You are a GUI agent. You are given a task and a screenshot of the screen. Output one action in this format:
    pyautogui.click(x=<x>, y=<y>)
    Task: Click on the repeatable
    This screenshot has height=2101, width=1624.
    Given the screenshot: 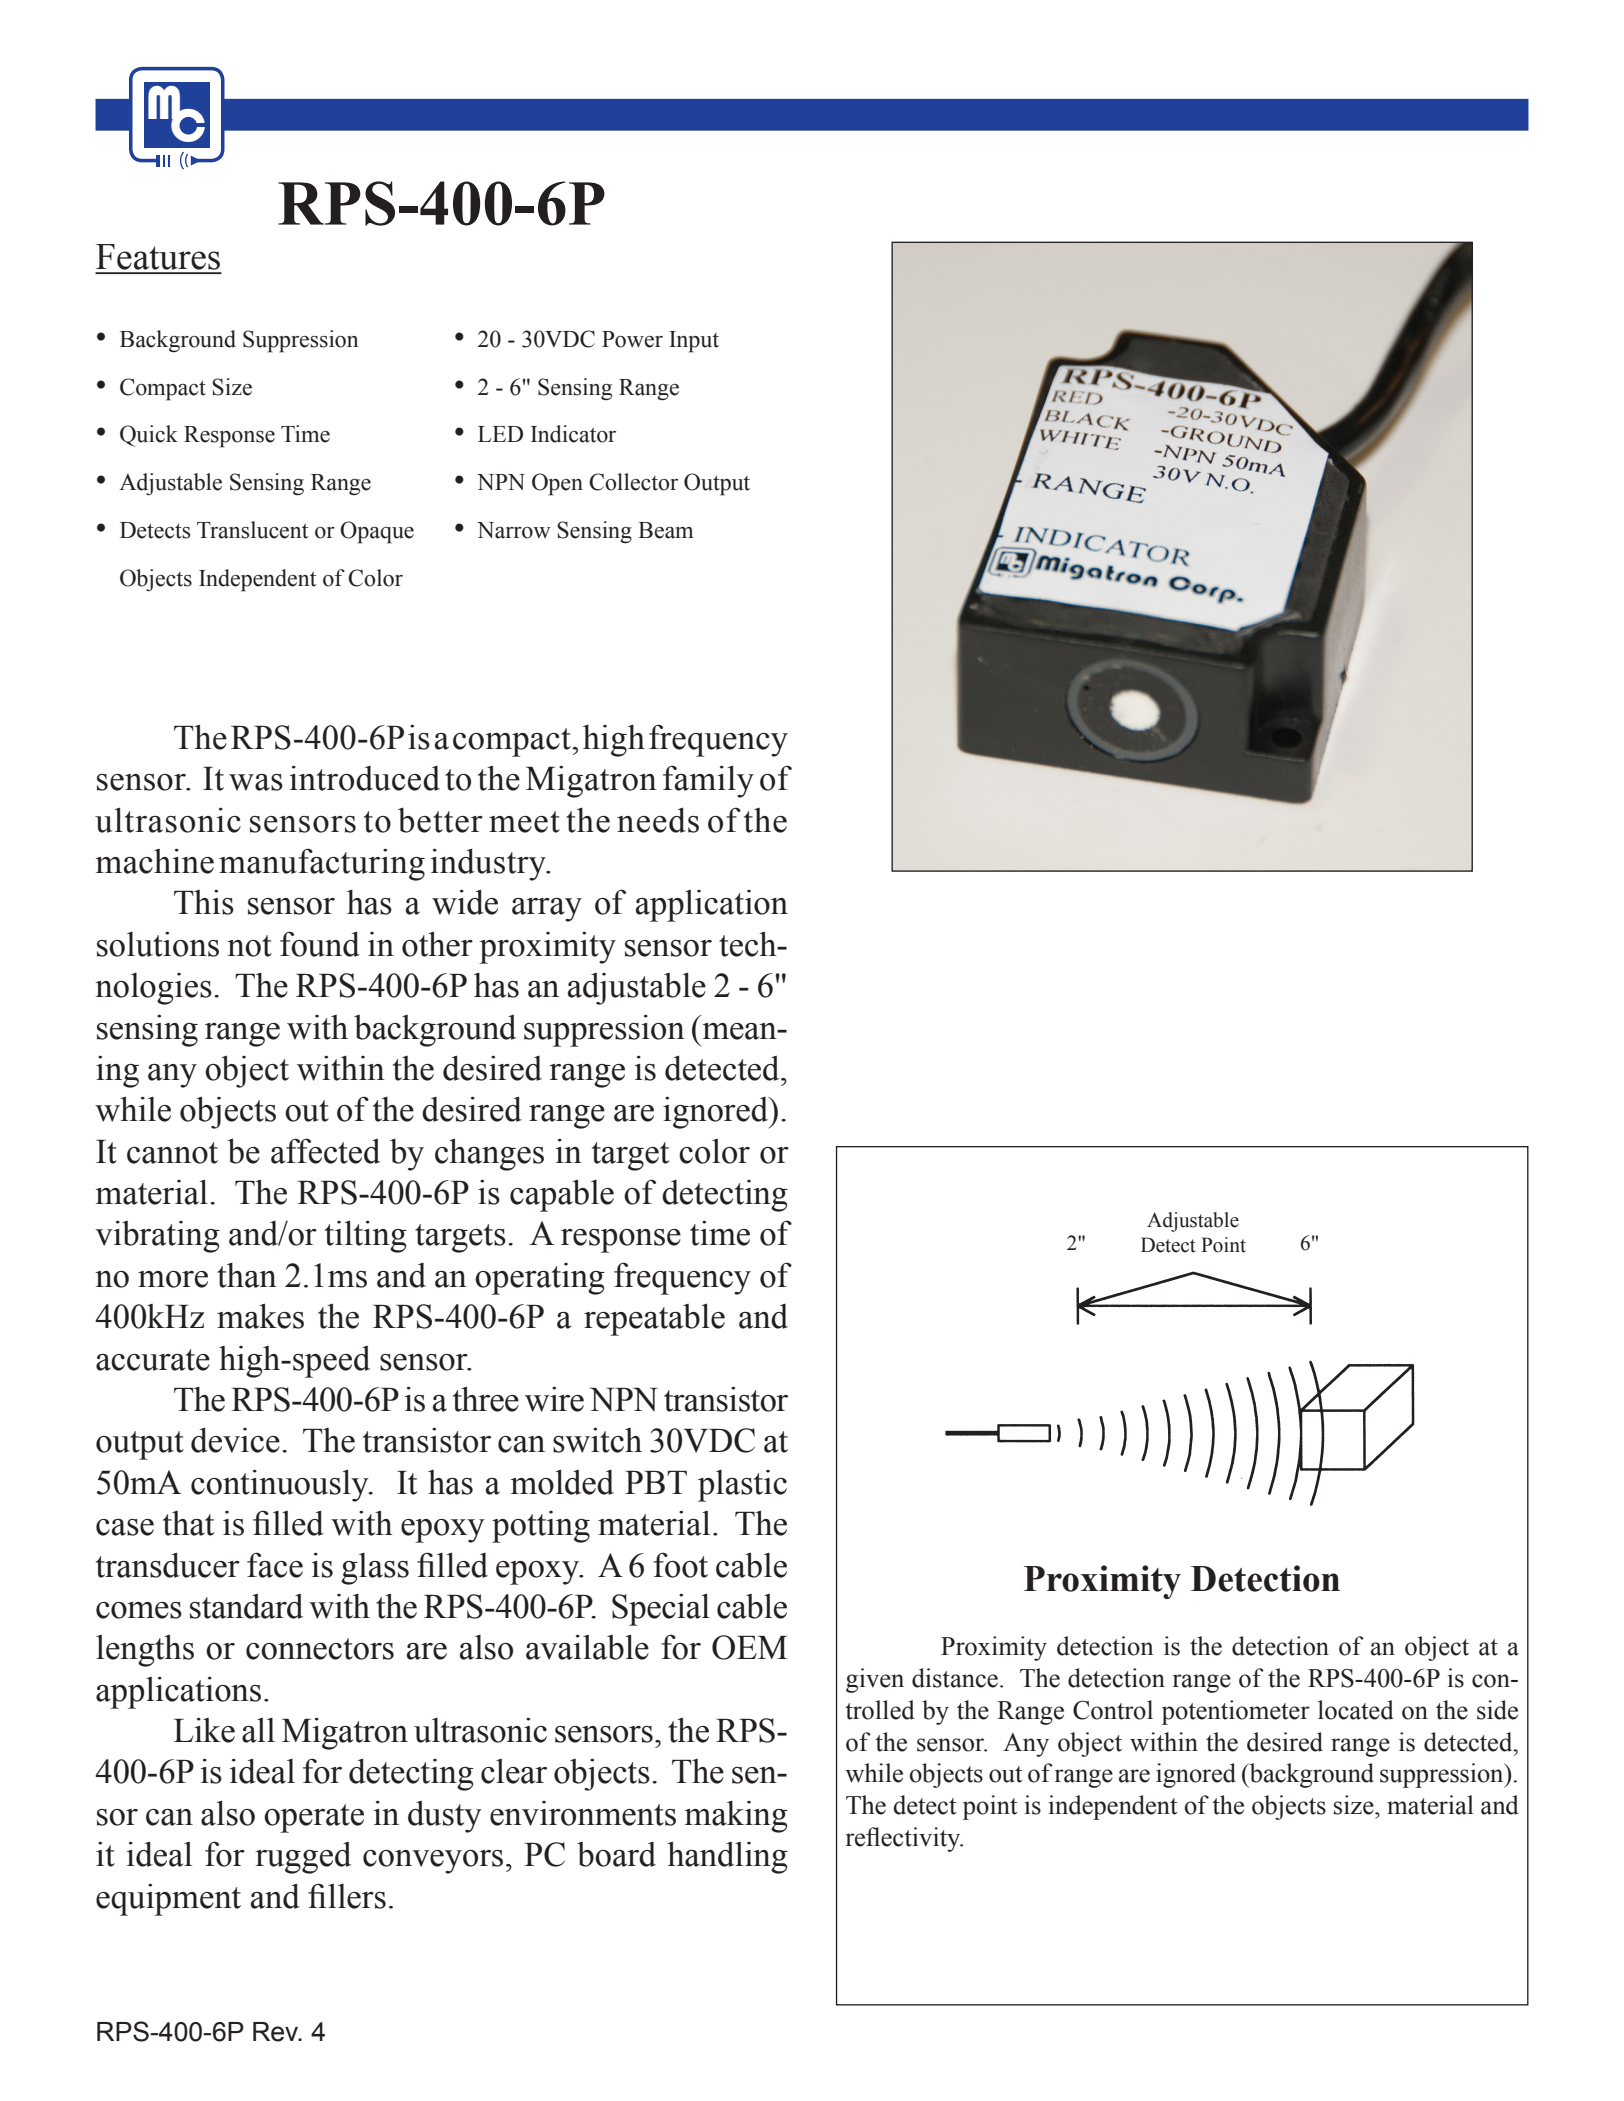 What is the action you would take?
    pyautogui.click(x=654, y=1319)
